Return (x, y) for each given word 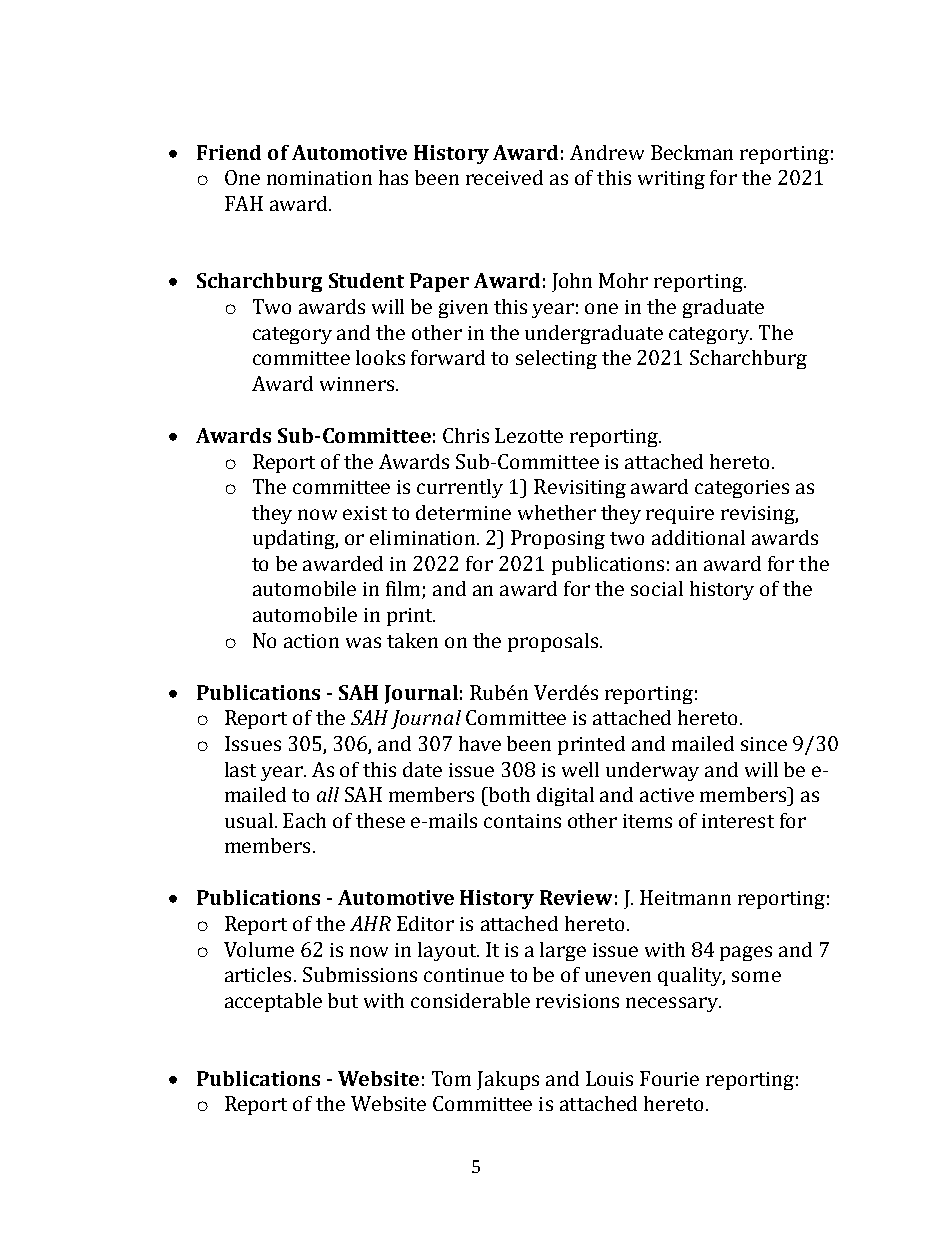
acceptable (273, 1002)
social (657, 588)
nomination (319, 178)
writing (671, 180)
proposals (554, 642)
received (504, 177)
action (311, 641)
